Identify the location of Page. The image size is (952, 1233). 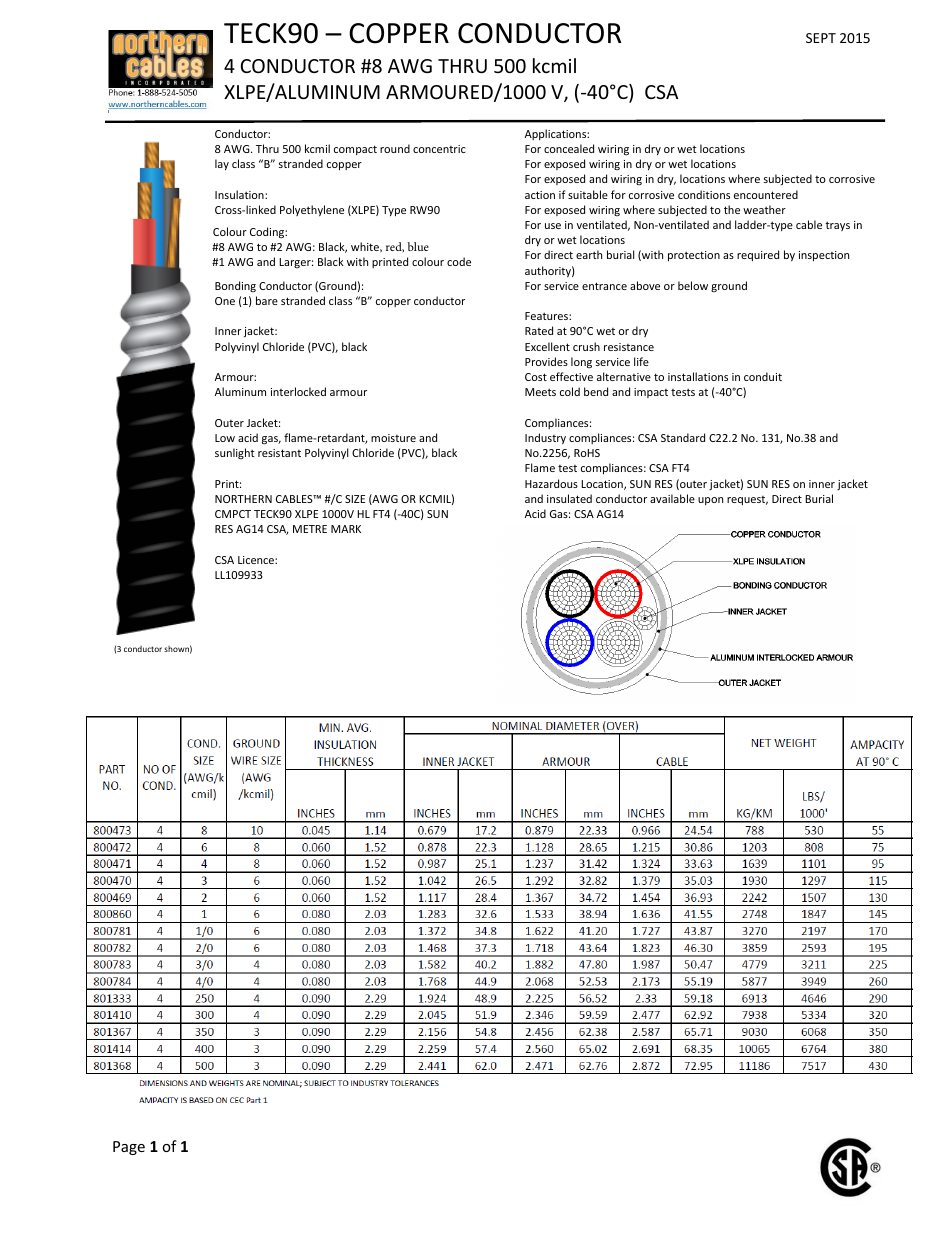
(129, 1148).
